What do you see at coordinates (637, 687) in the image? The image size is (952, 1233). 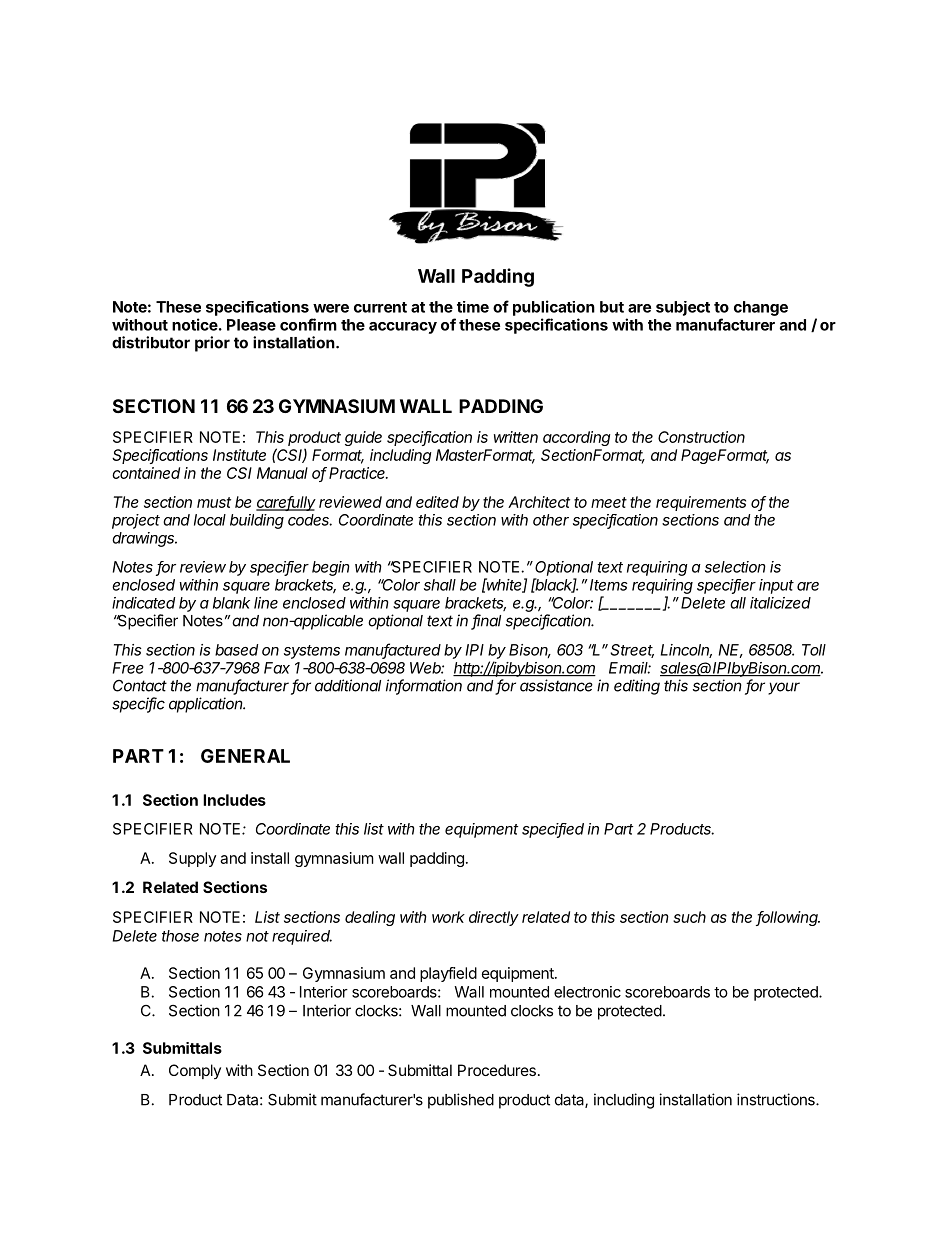 I see `editing` at bounding box center [637, 687].
